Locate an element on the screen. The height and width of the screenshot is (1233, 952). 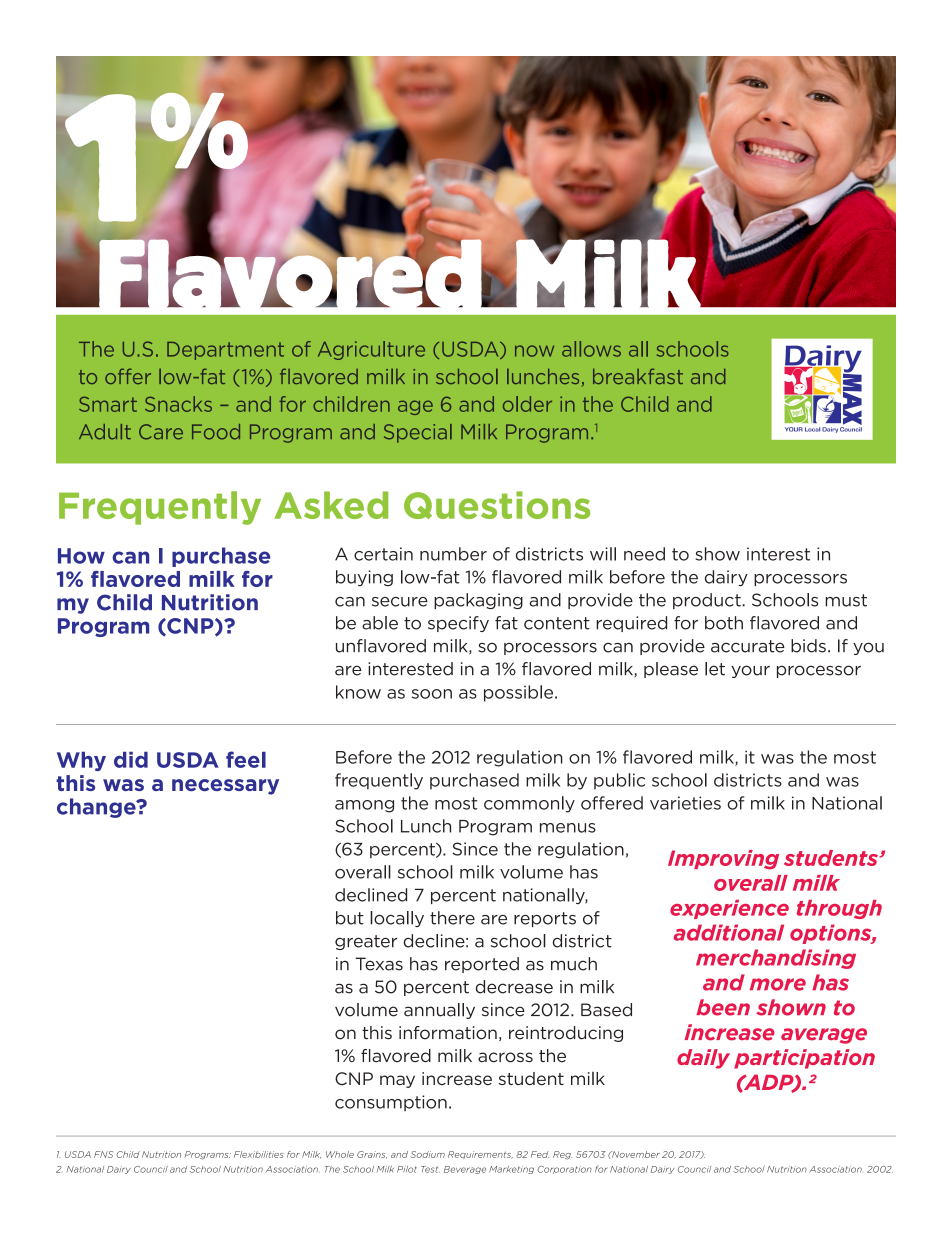
did is located at coordinates (131, 760).
